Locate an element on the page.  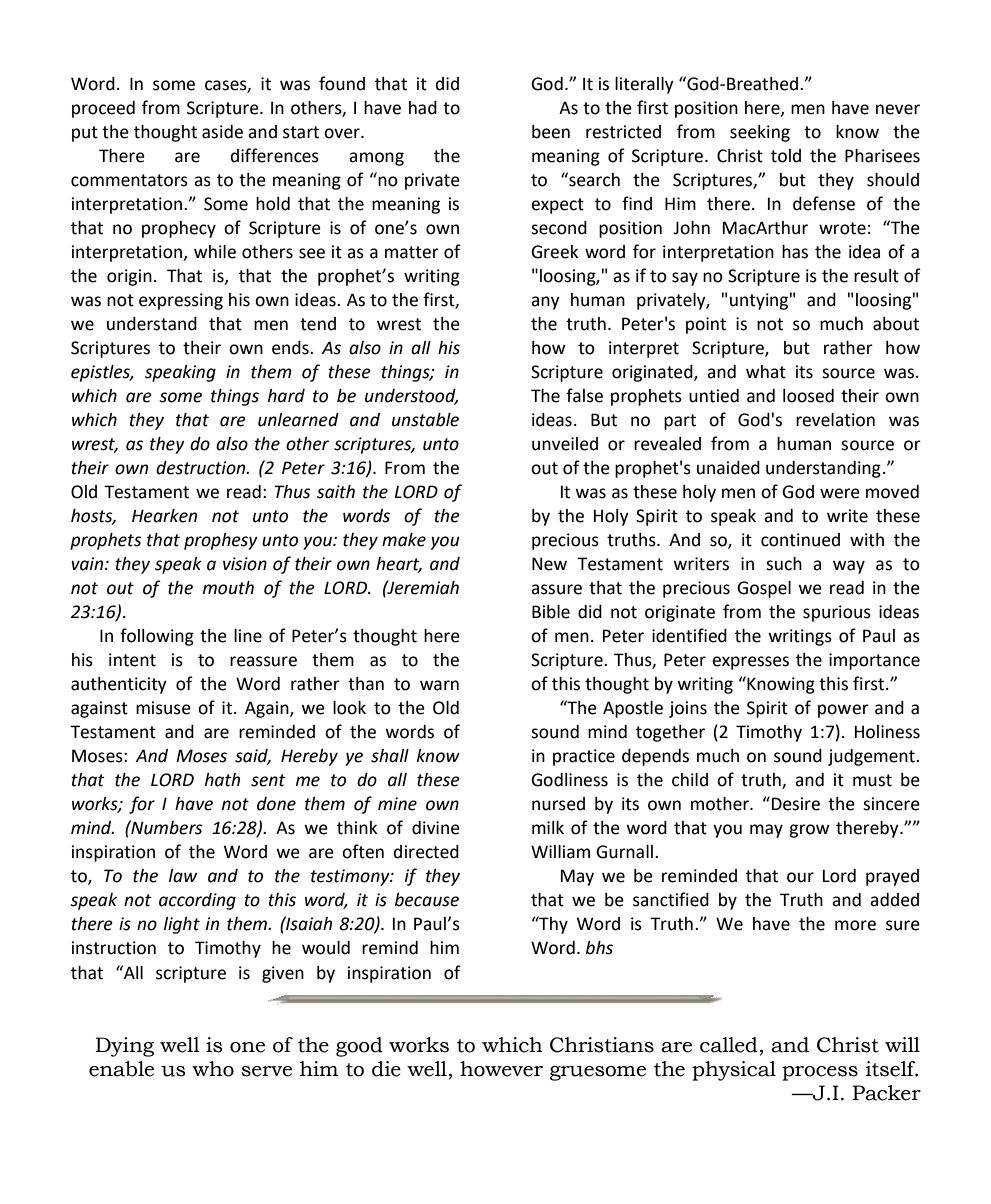
who is located at coordinates (213, 1069).
